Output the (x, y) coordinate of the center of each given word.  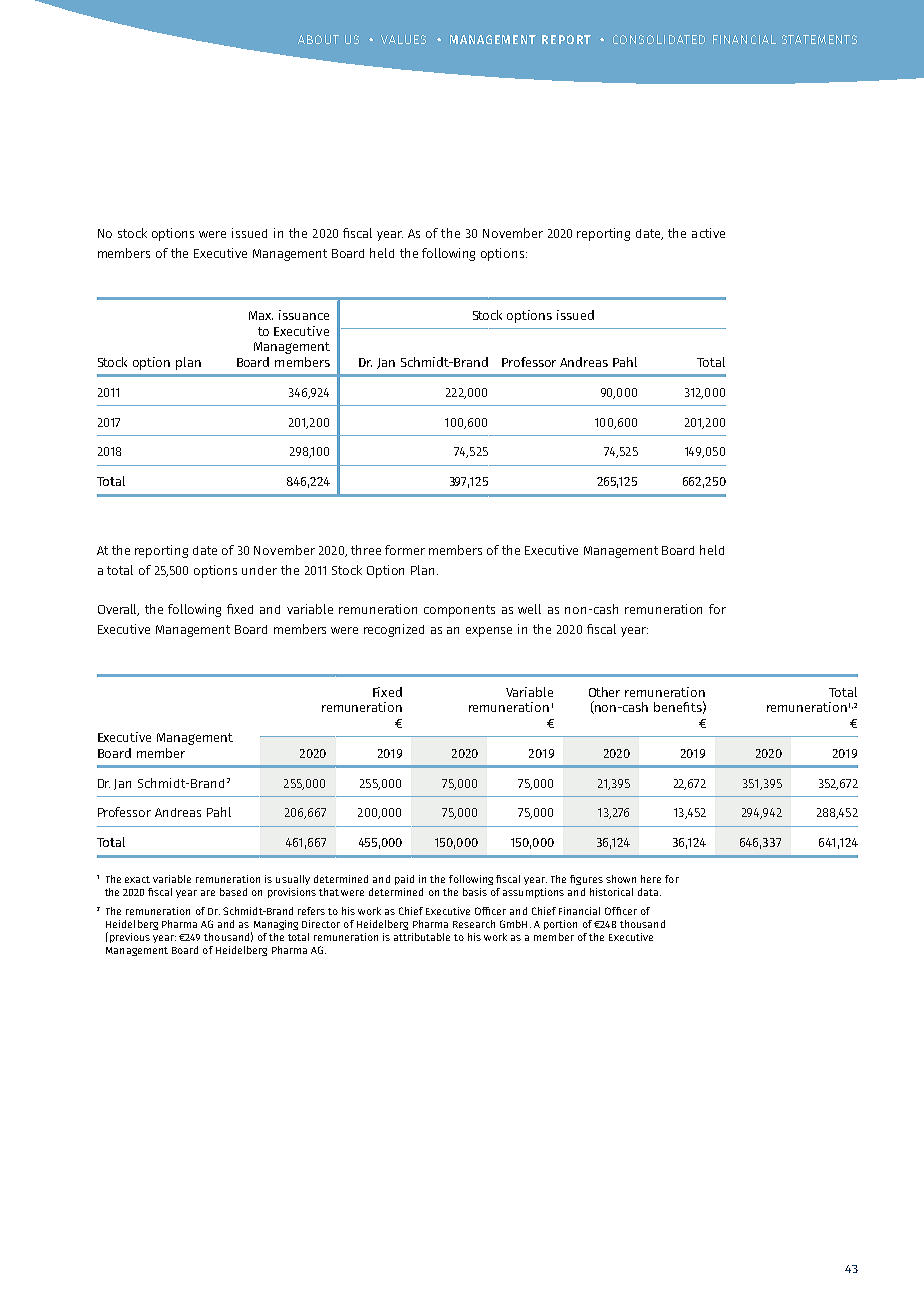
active (708, 233)
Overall (118, 610)
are (208, 893)
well (529, 609)
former (405, 550)
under (259, 570)
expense (489, 632)
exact (137, 879)
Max (261, 315)
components (459, 611)
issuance (304, 315)
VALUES (403, 39)
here (651, 879)
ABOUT (318, 39)
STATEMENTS (819, 39)
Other (604, 692)
